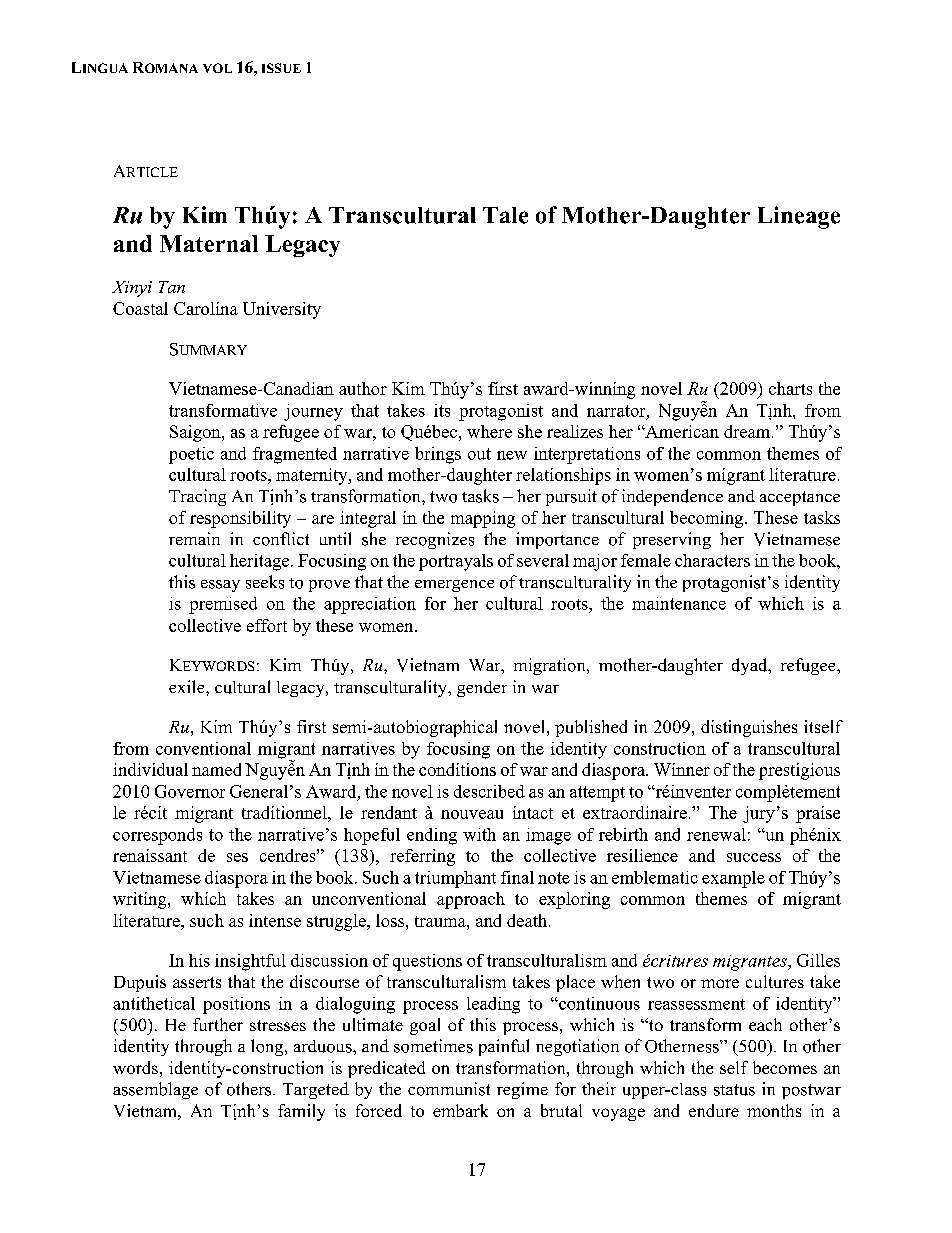  I want to click on VOL, so click(217, 68).
